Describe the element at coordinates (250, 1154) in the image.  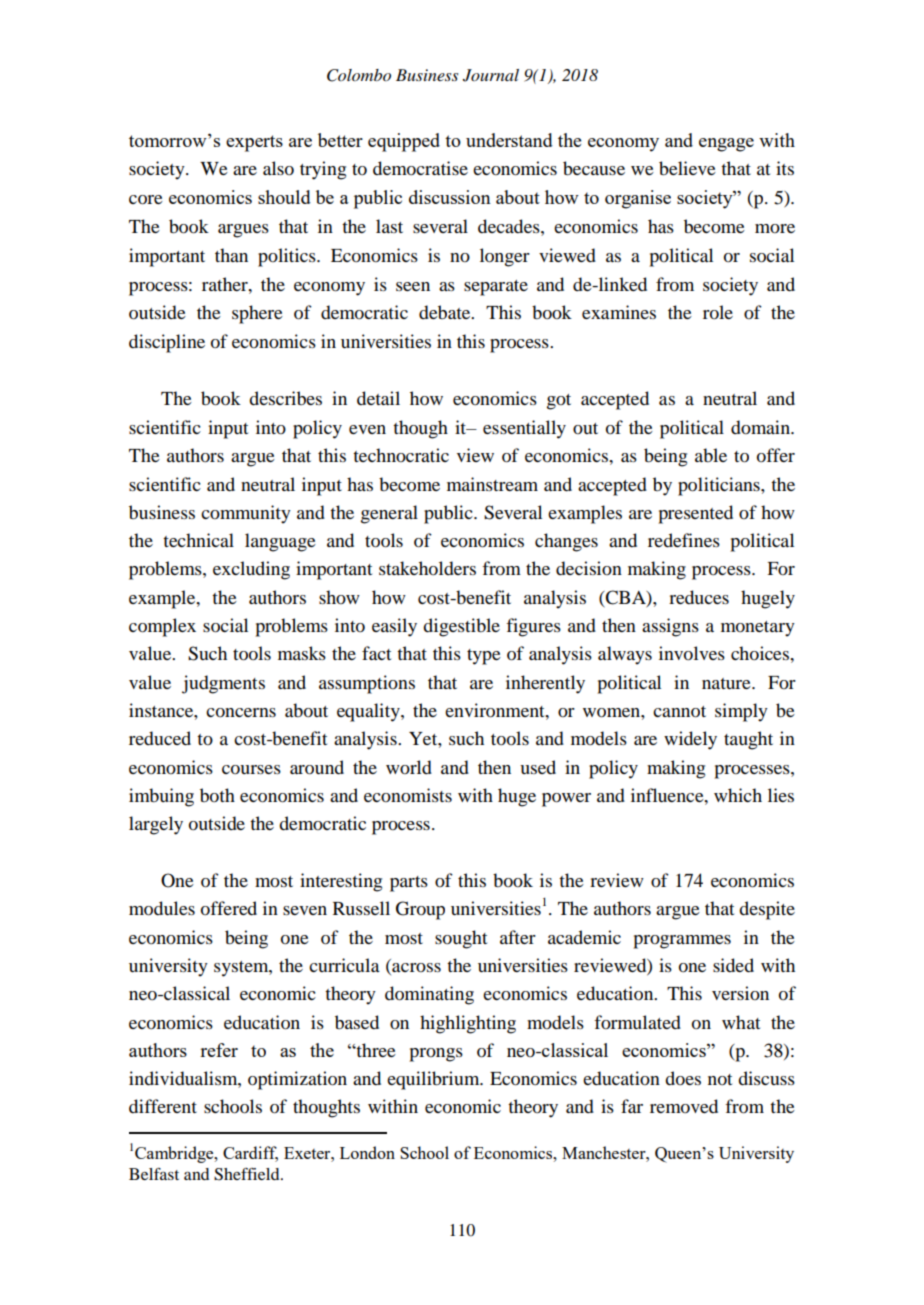
I see `Cardiff` at that location.
